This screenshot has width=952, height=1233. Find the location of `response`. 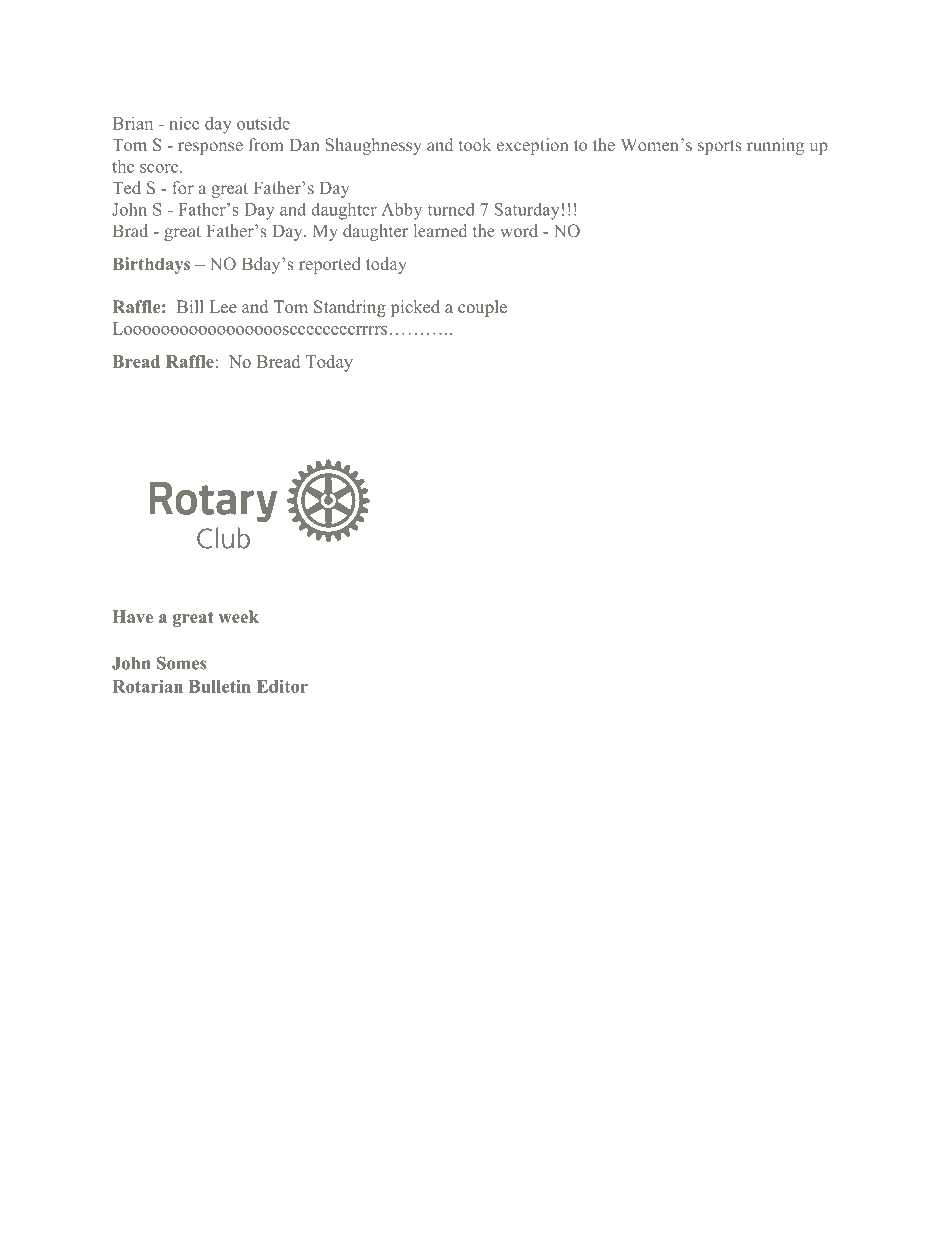

response is located at coordinates (210, 148).
